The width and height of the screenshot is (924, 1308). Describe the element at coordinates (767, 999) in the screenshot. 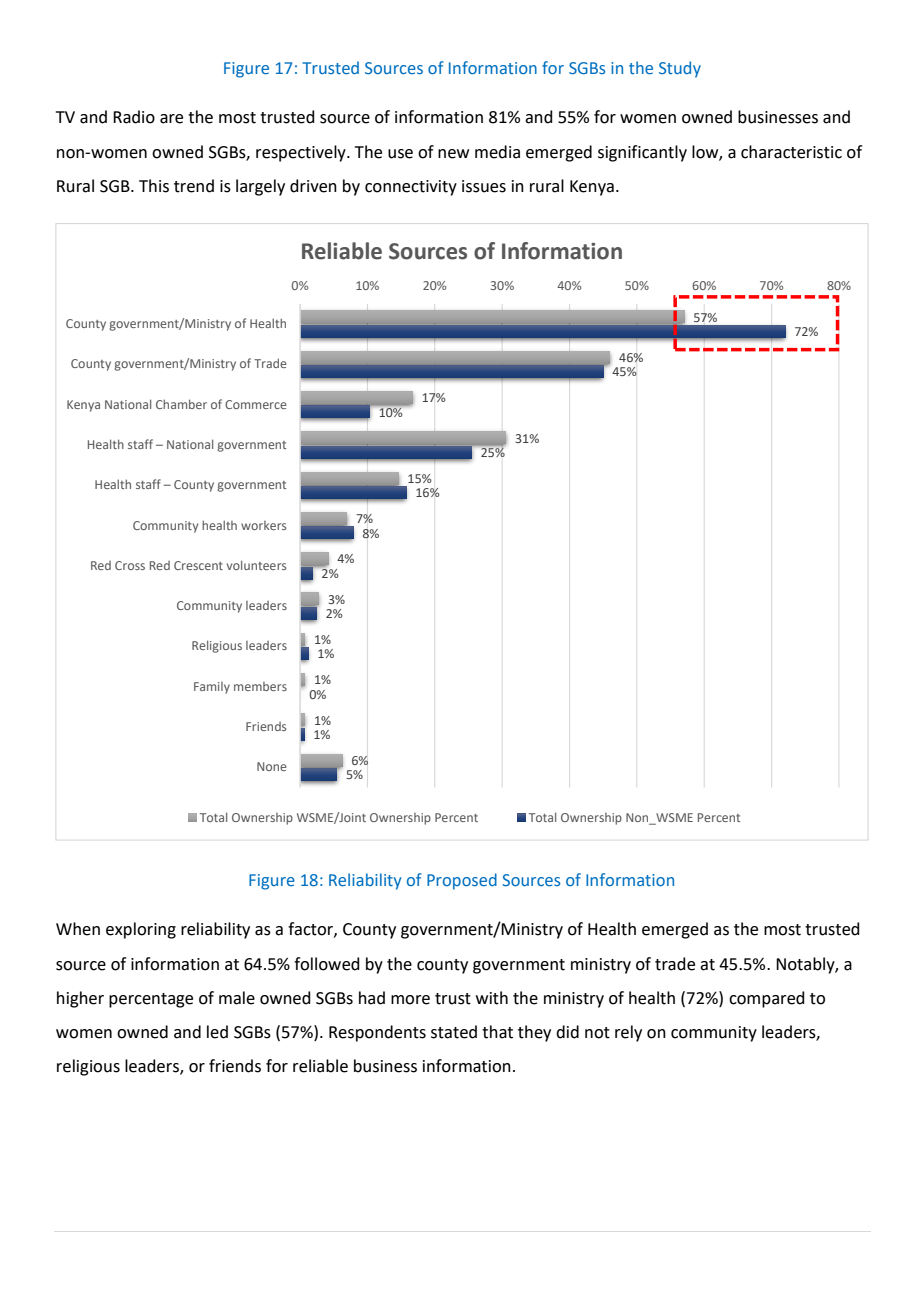

I see `compared` at that location.
